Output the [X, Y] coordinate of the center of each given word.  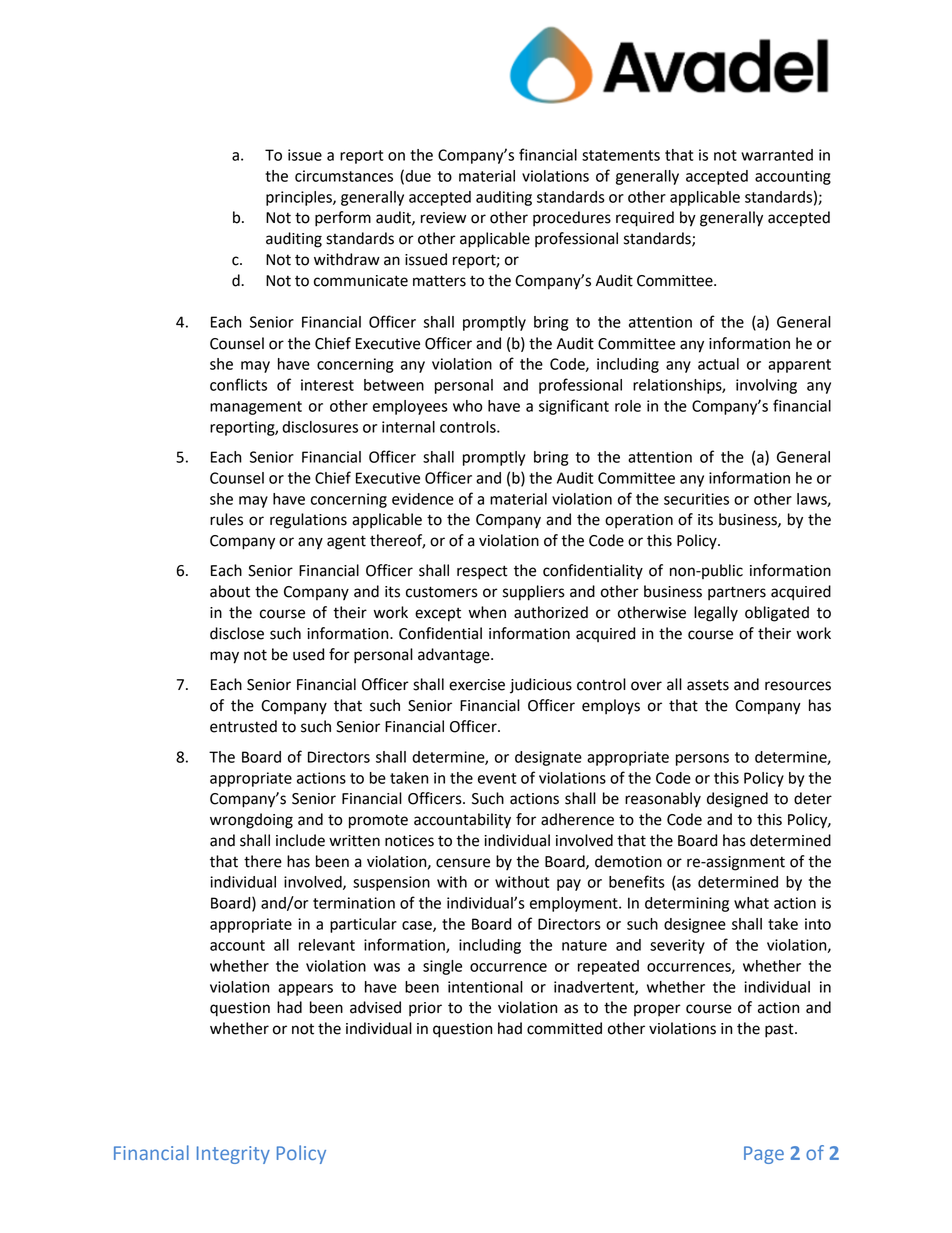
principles [300, 198]
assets [708, 685]
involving [766, 386]
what [751, 903]
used [308, 654]
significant [574, 407]
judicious [541, 686]
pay [569, 885]
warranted [777, 155]
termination [354, 903]
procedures [572, 219]
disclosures [320, 427]
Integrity [233, 1155]
